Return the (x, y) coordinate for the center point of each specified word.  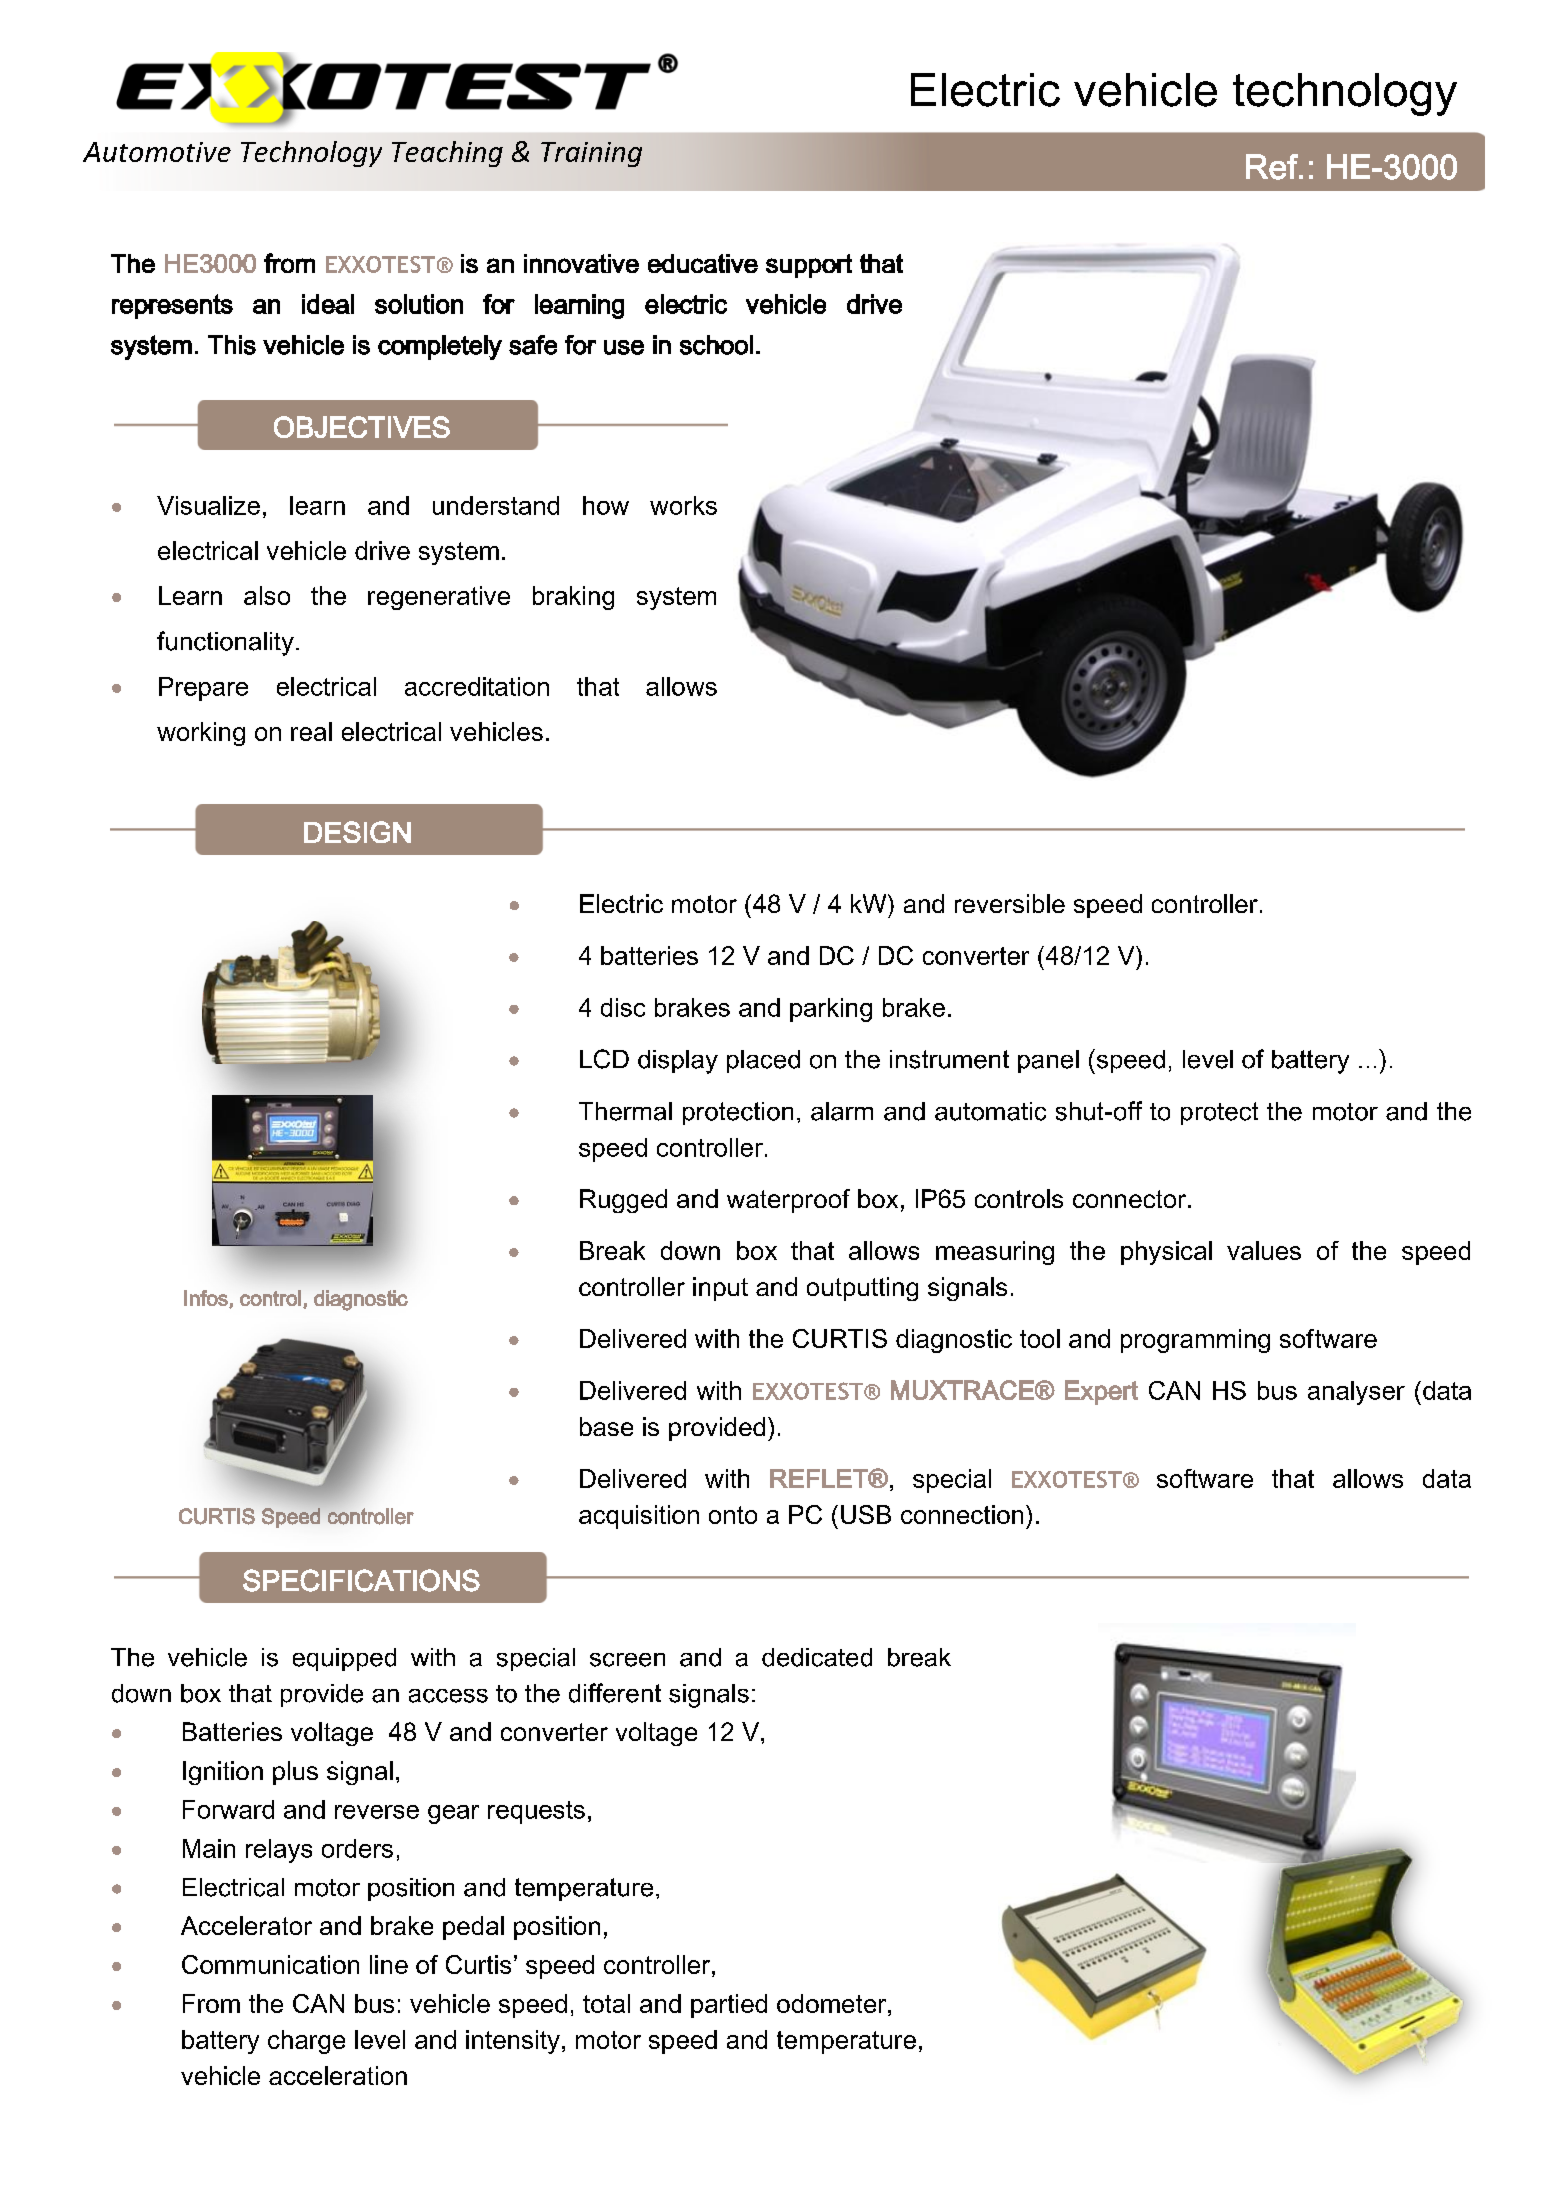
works (683, 505)
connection (962, 1514)
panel (1048, 1061)
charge (306, 2042)
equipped (344, 1659)
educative (703, 263)
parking (831, 1010)
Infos (207, 1299)
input (720, 1289)
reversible (1010, 903)
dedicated (817, 1657)
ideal (328, 304)
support (809, 266)
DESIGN (357, 832)
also (267, 595)
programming (1195, 1341)
